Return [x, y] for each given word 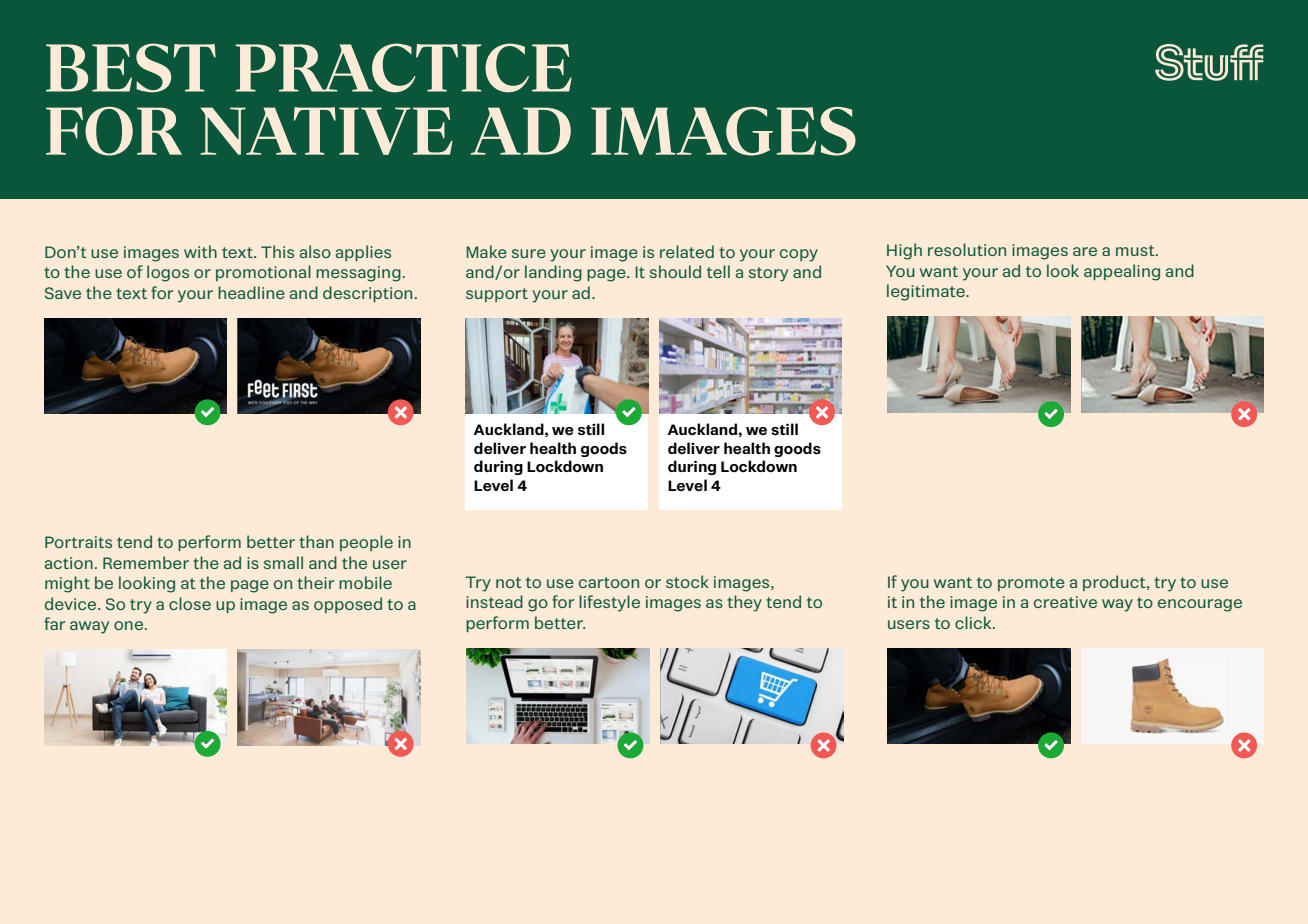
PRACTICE [403, 68]
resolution [967, 249]
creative [1065, 602]
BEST [131, 68]
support [497, 295]
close [190, 603]
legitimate [927, 292]
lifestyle [609, 603]
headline [251, 292]
